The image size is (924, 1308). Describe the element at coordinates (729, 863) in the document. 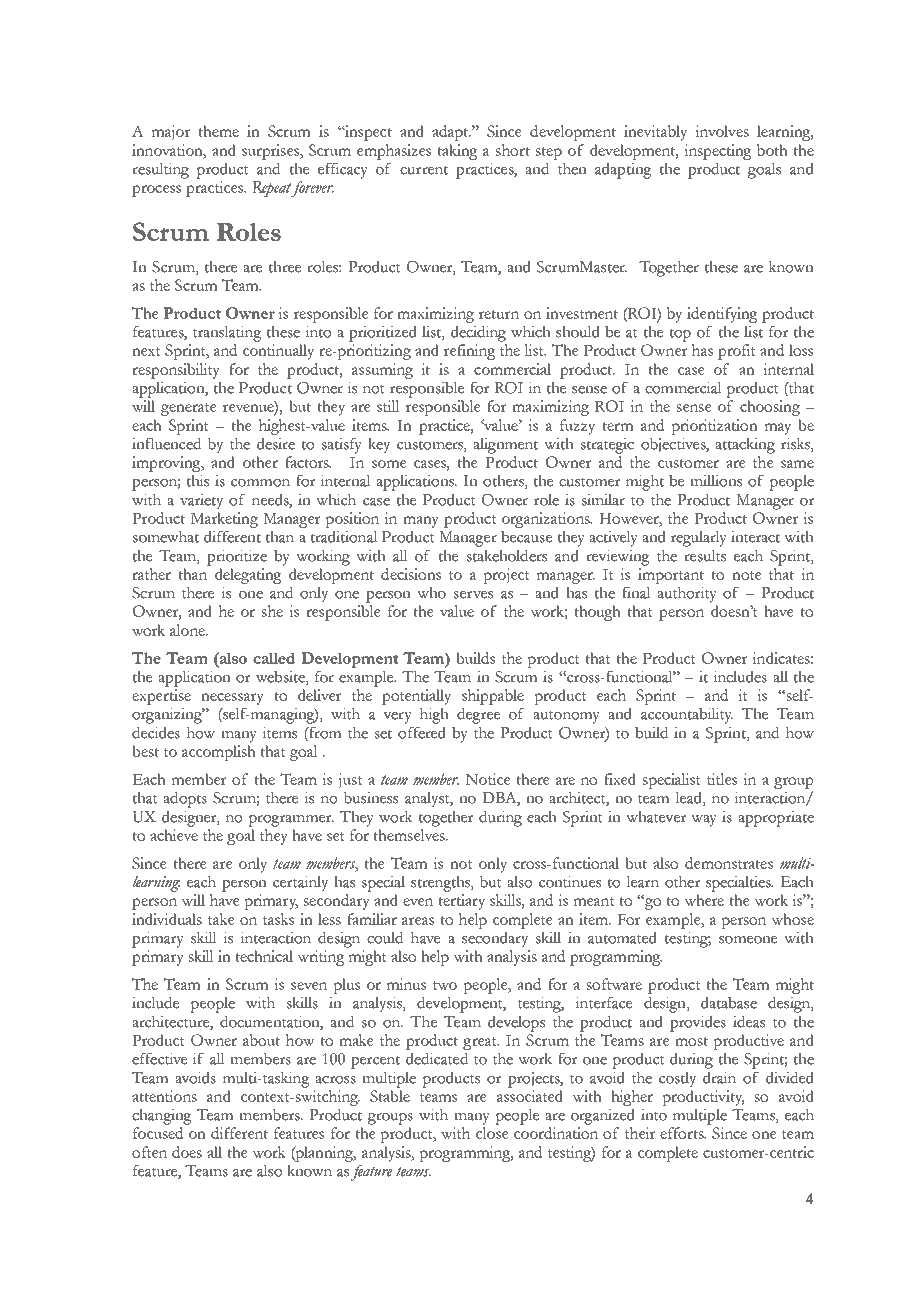

I see `demonstrates` at that location.
